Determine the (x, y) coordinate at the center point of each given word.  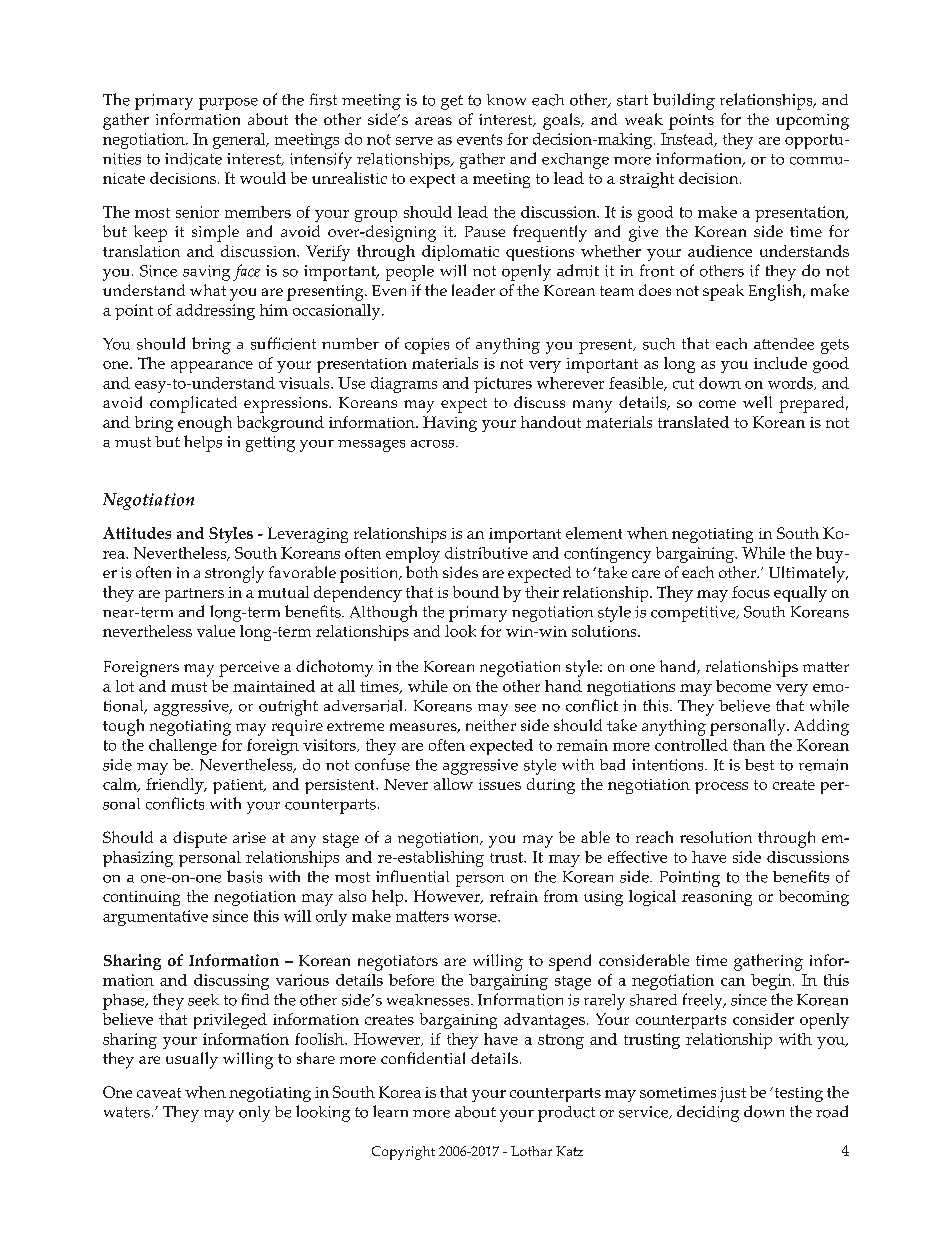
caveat (159, 1093)
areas (433, 121)
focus (751, 592)
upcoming (812, 122)
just (733, 1094)
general (240, 141)
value (216, 631)
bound (476, 592)
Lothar (531, 1151)
